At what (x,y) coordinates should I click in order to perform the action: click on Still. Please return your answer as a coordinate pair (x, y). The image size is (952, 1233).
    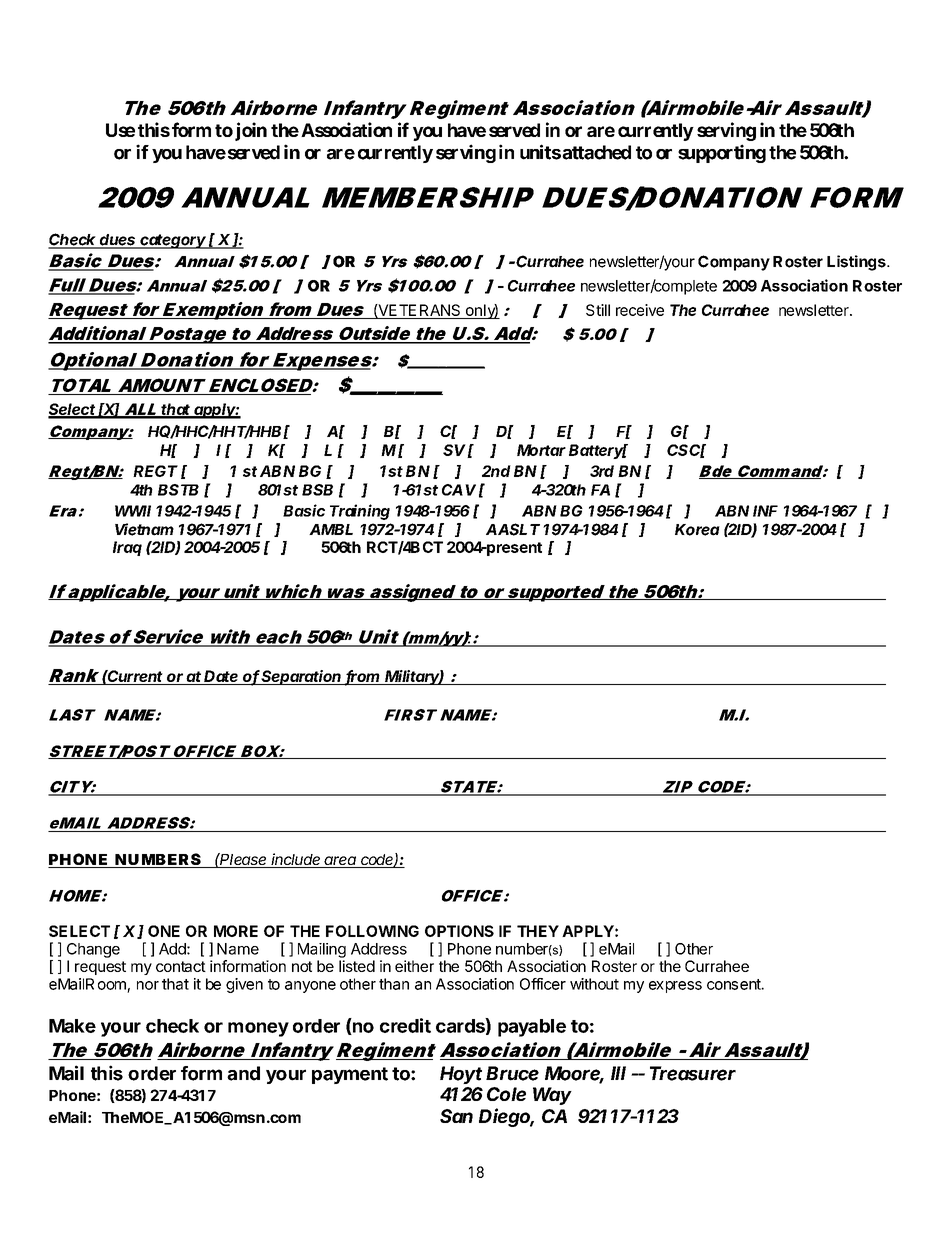
    Looking at the image, I should click on (598, 310).
